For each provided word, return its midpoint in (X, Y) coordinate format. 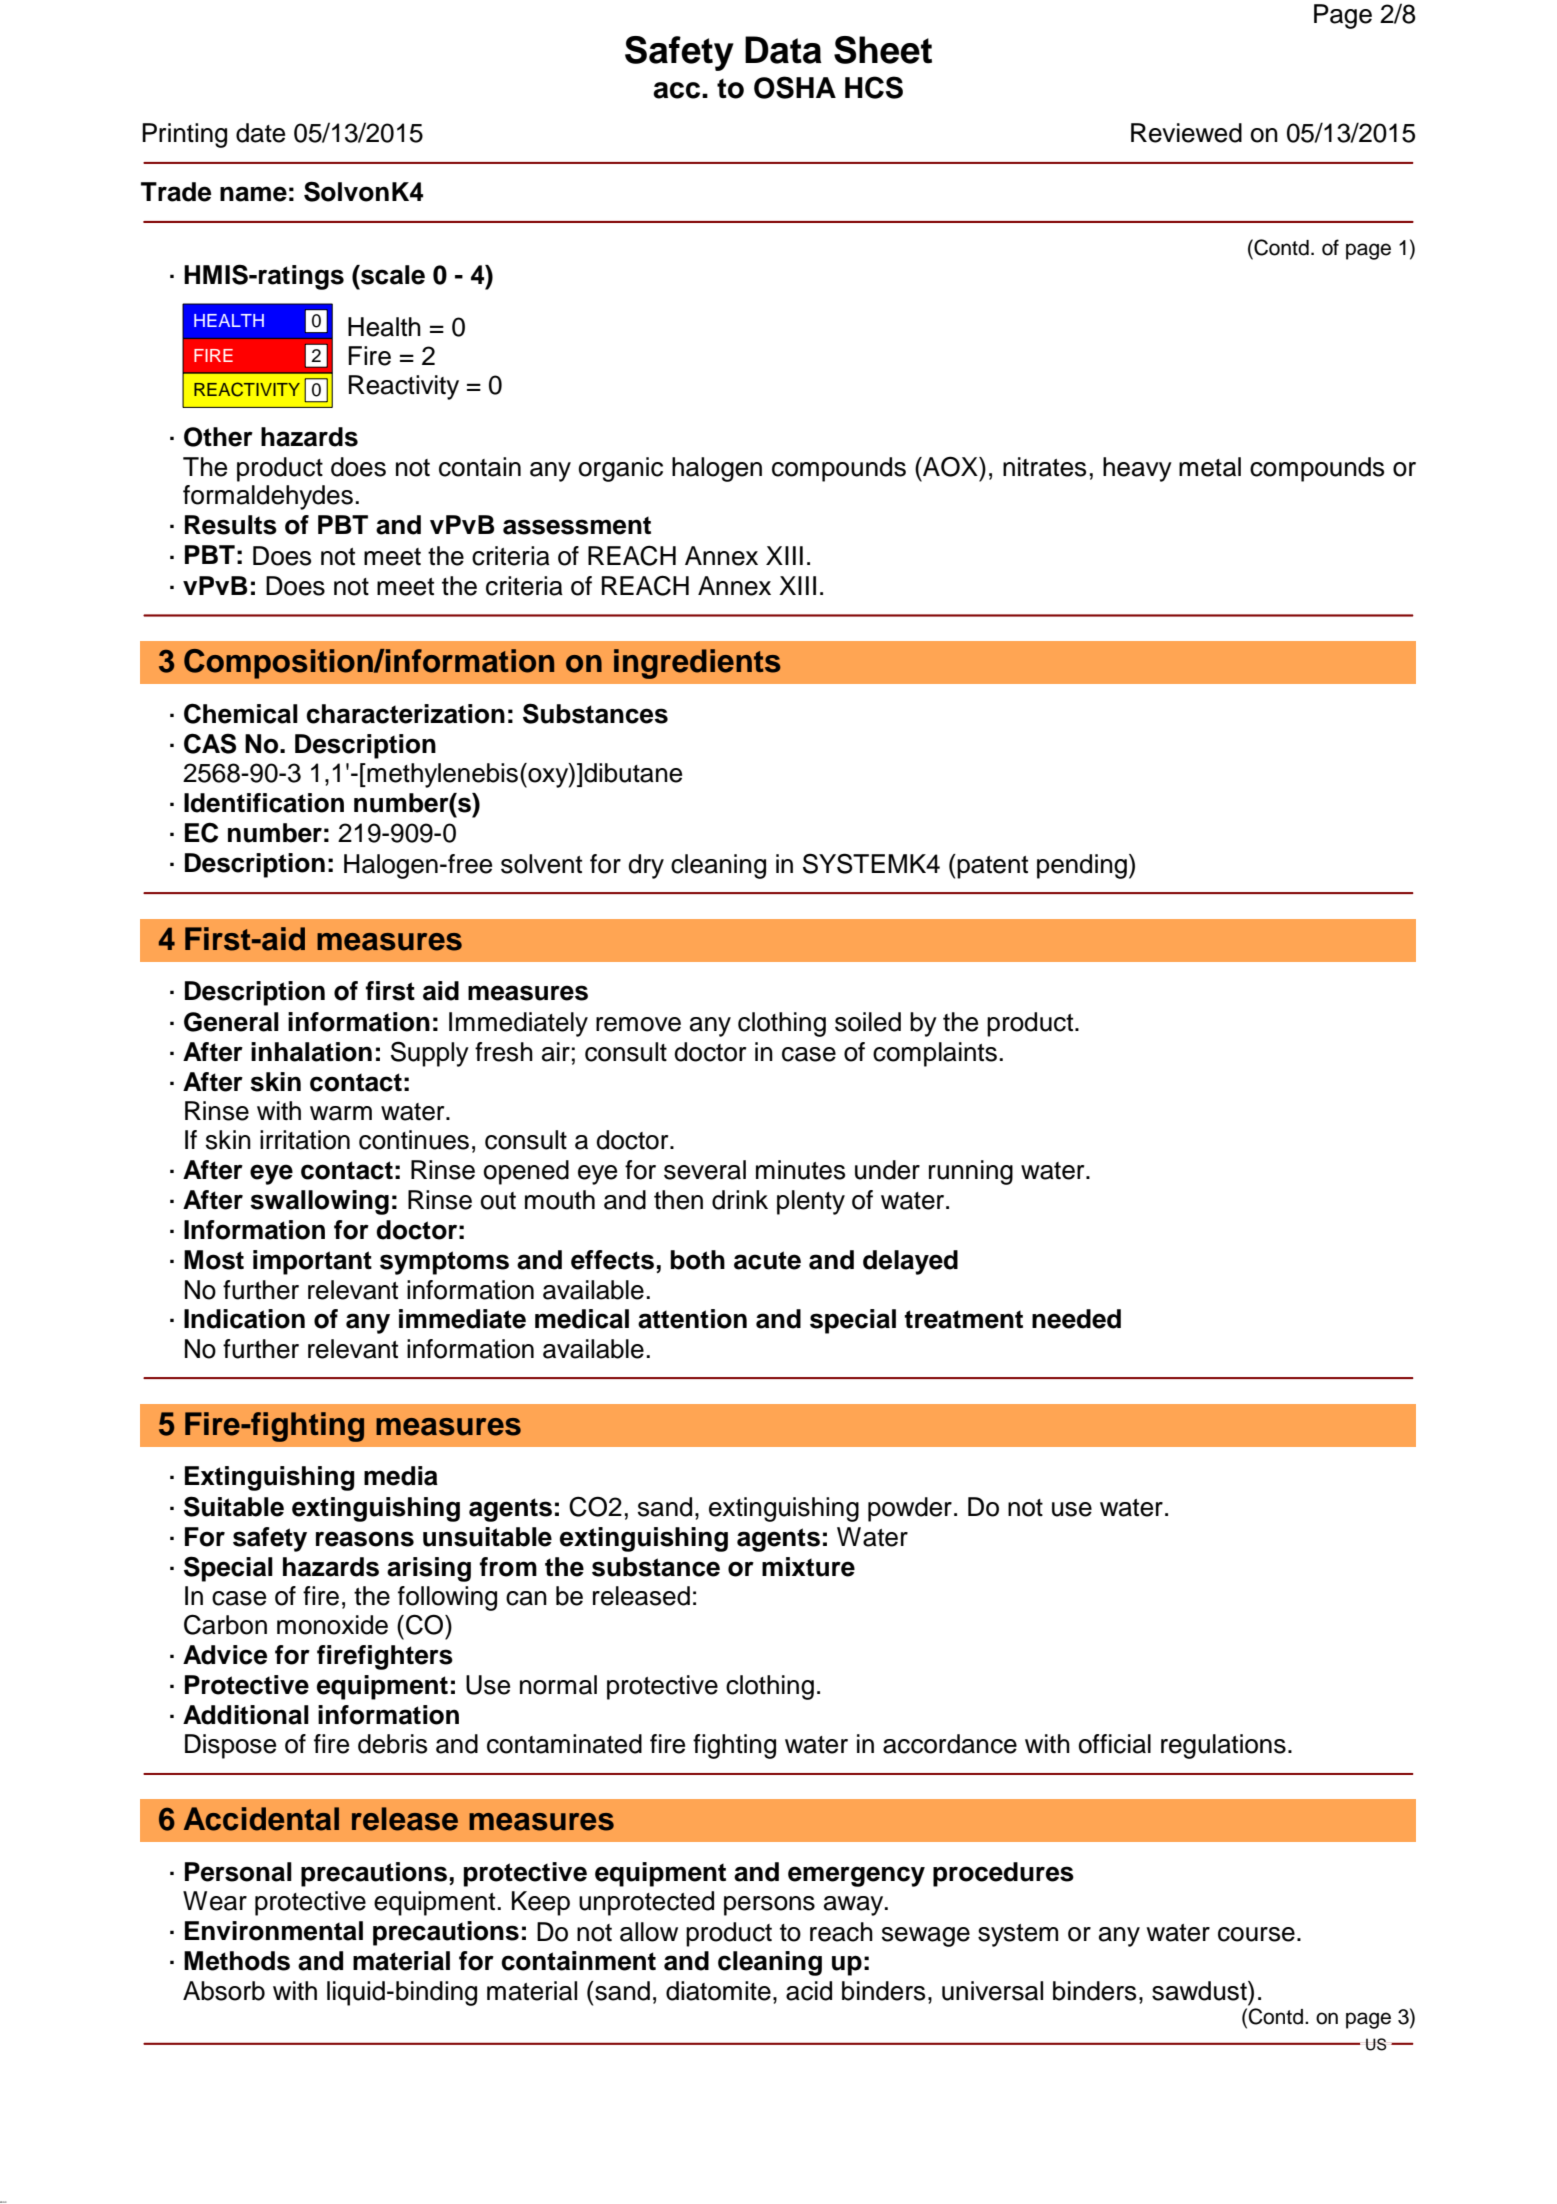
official (1115, 1744)
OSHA (795, 87)
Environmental (274, 1931)
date (260, 133)
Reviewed (1186, 133)
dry (646, 866)
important (312, 1262)
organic (621, 469)
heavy (1137, 469)
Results (231, 525)
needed (1076, 1319)
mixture (808, 1567)
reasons (365, 1539)
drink (740, 1200)
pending (1082, 866)
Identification (264, 803)
